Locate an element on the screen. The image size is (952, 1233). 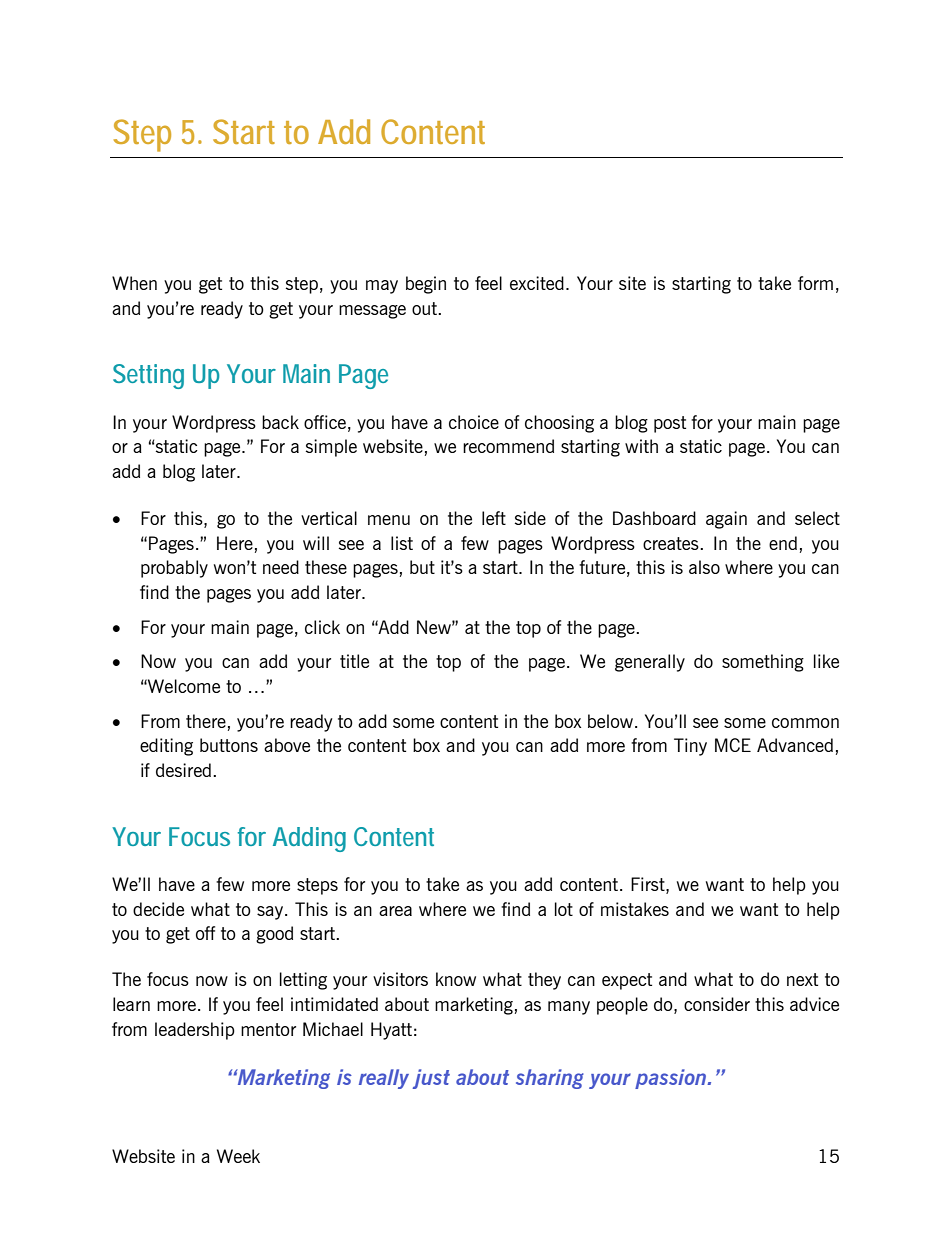
area is located at coordinates (395, 911).
